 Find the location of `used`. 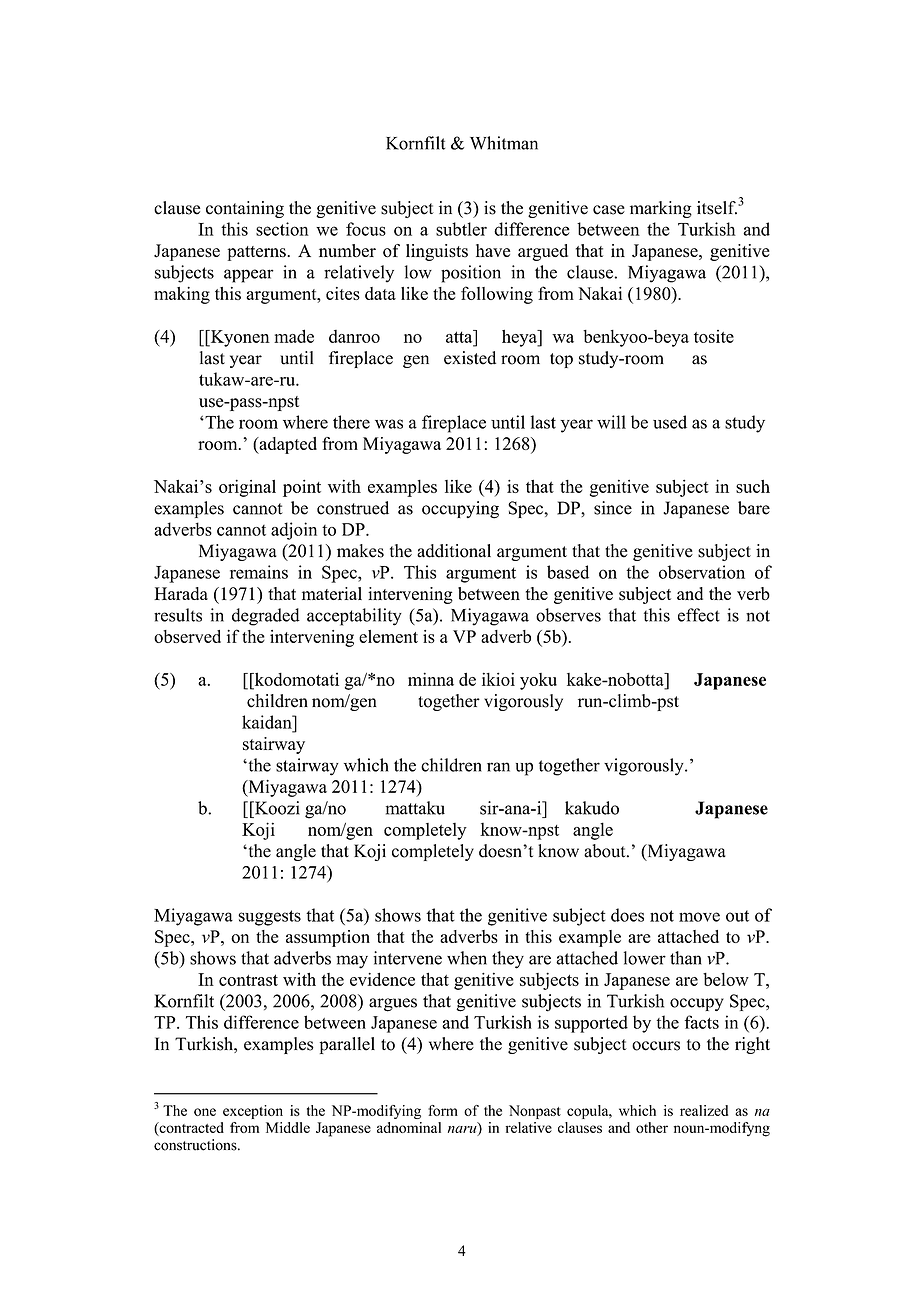

used is located at coordinates (670, 422).
